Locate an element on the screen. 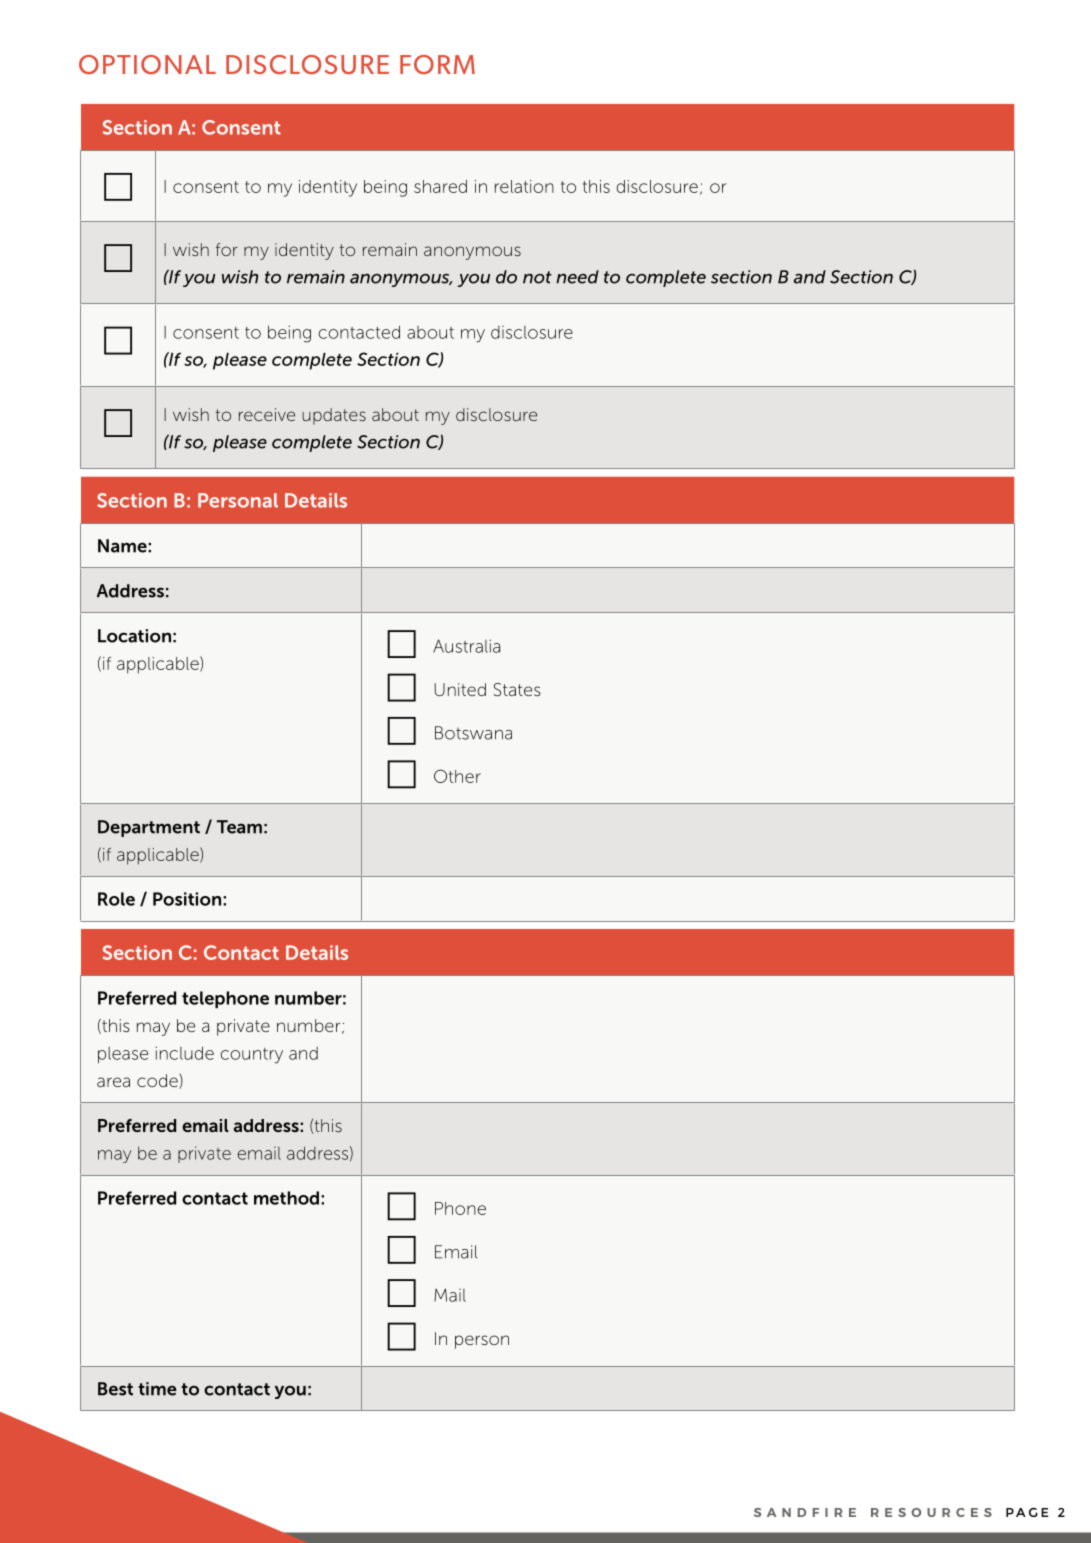 This screenshot has height=1543, width=1091. country is located at coordinates (252, 1056).
